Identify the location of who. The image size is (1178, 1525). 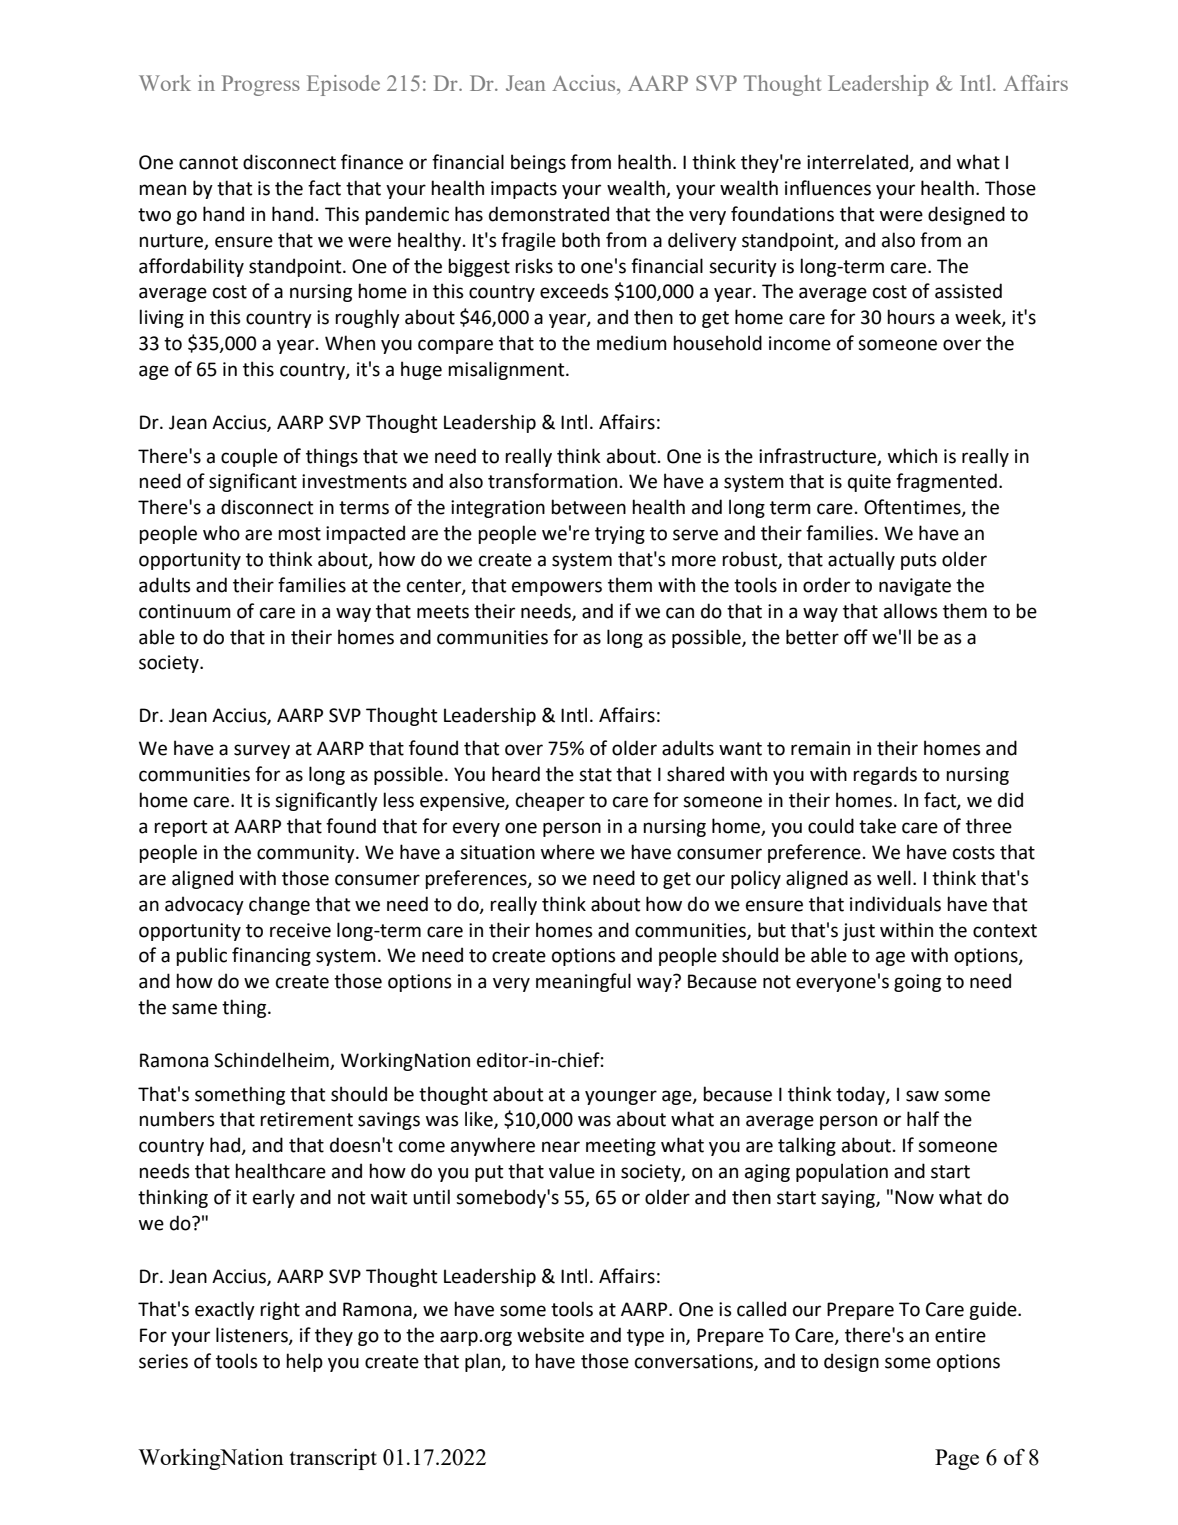
(221, 533).
